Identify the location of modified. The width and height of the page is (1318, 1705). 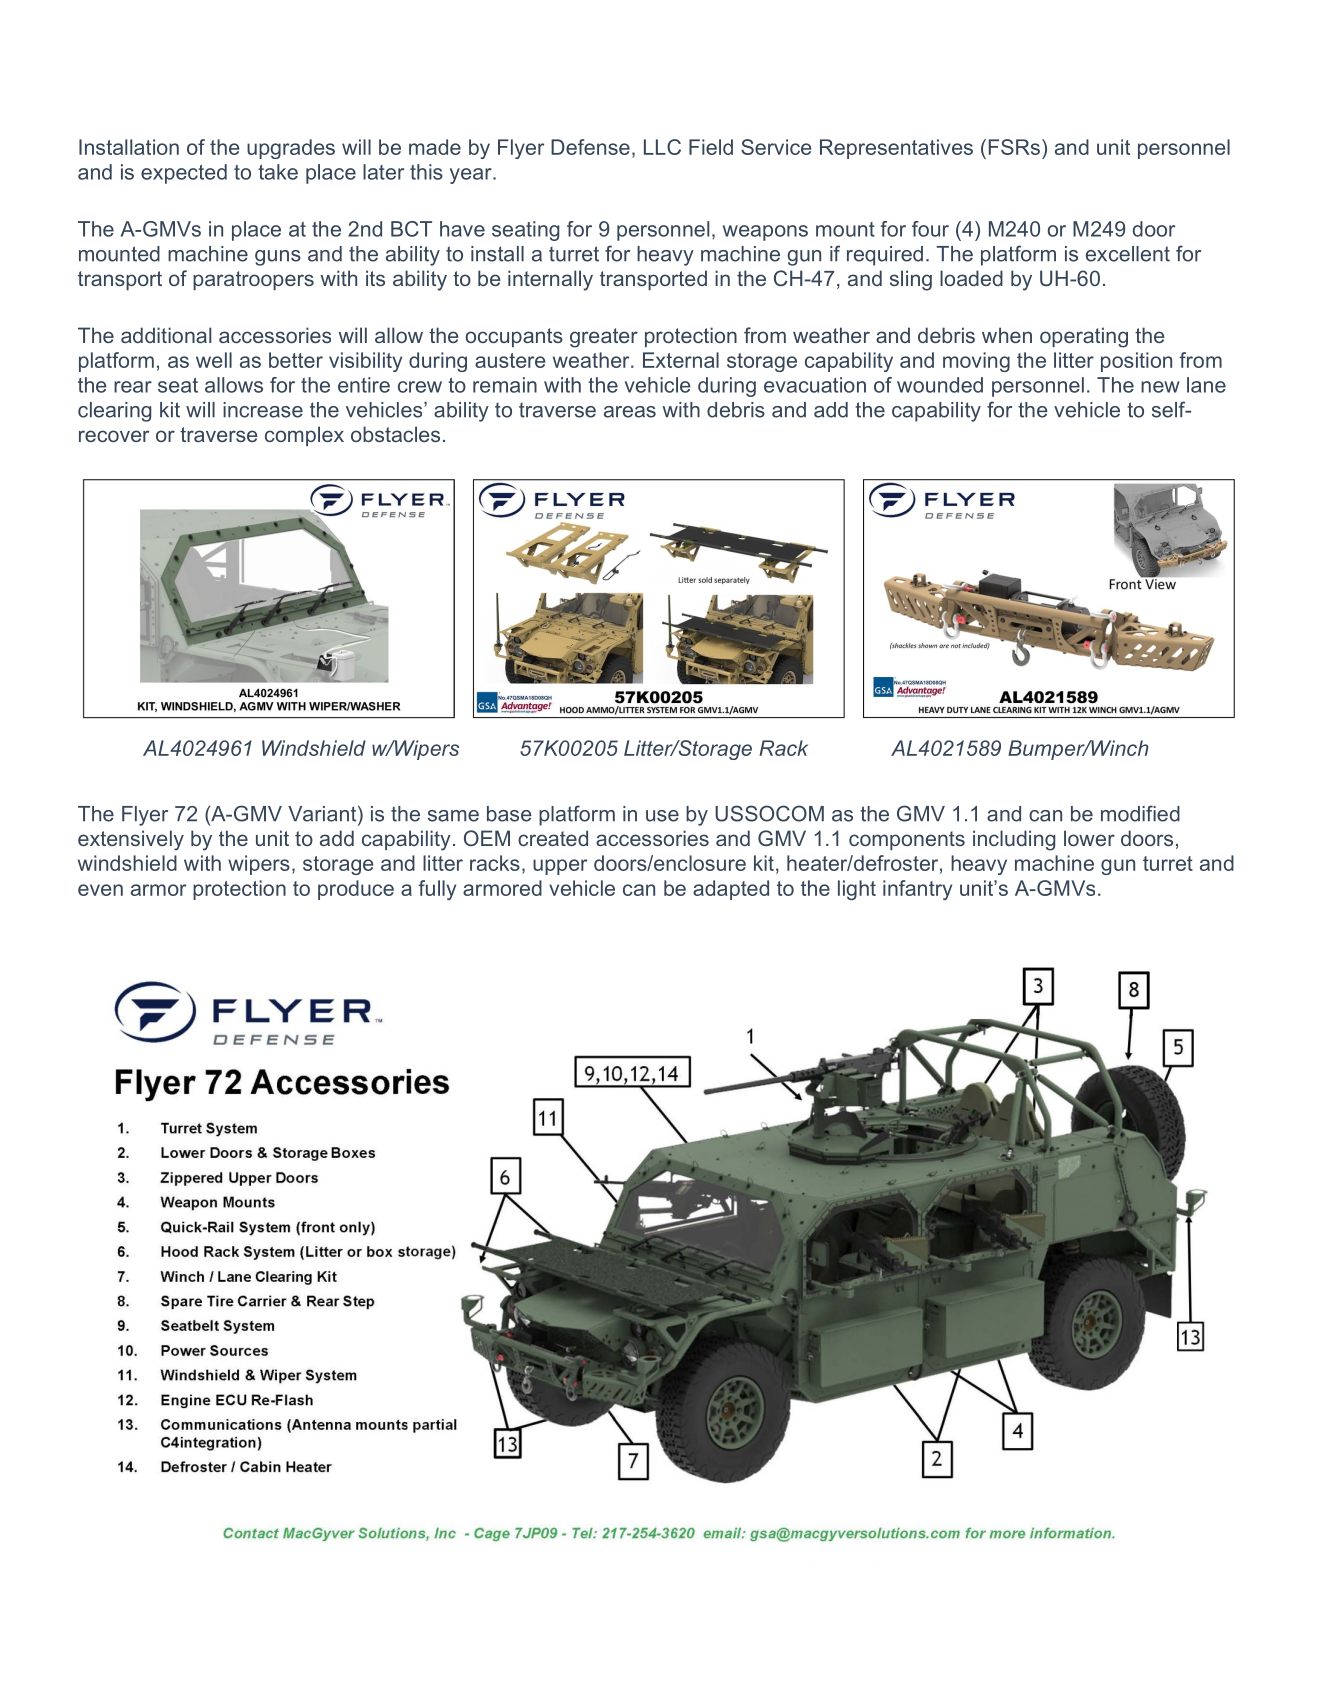
(1140, 813).
